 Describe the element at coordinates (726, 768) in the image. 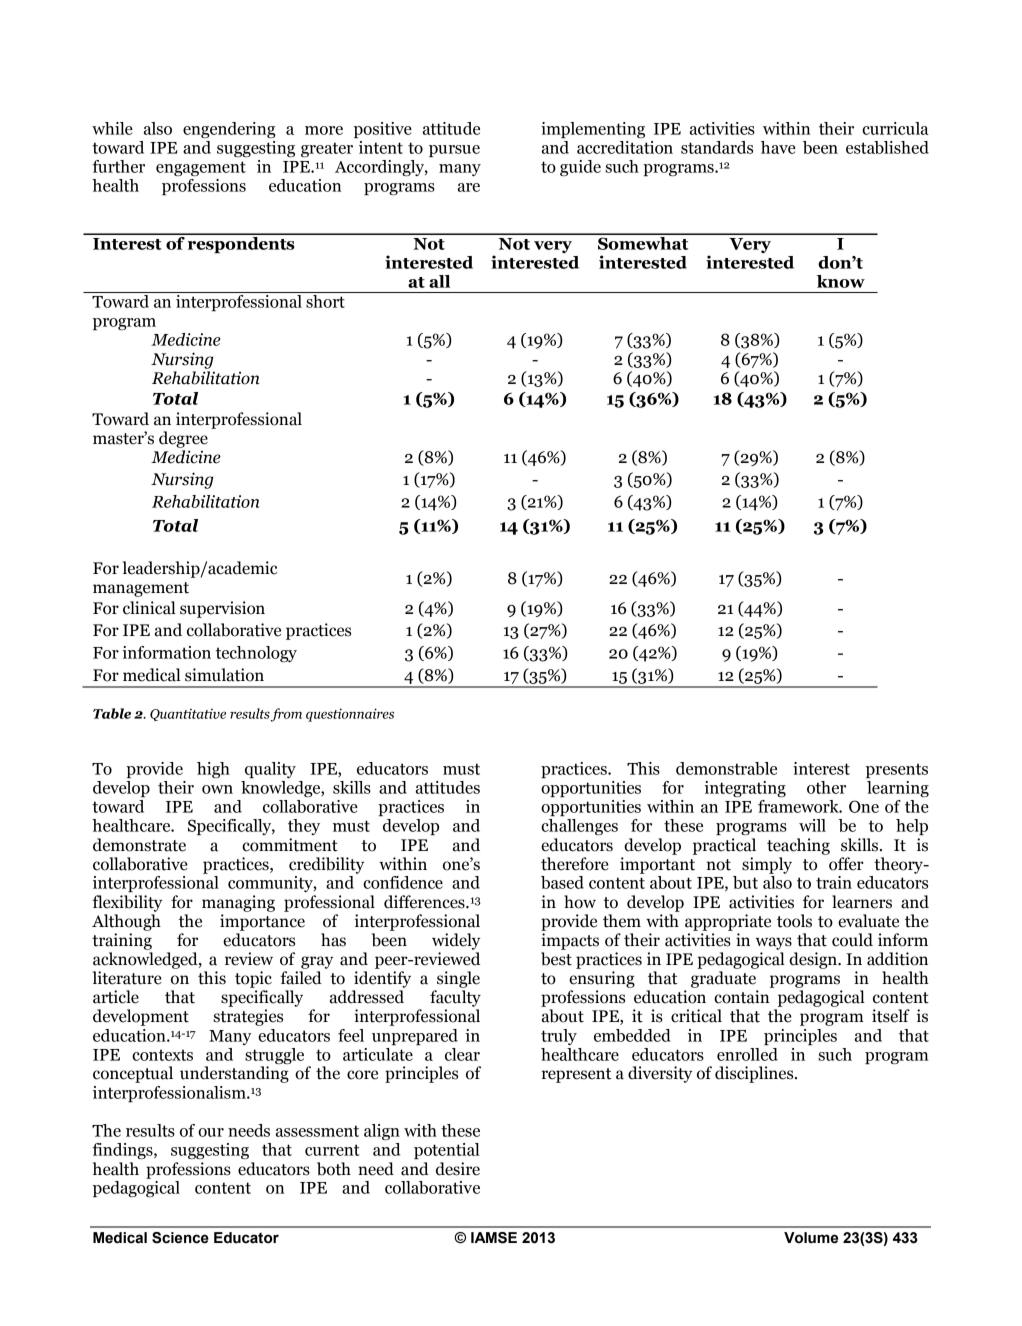

I see `demonstrable` at that location.
